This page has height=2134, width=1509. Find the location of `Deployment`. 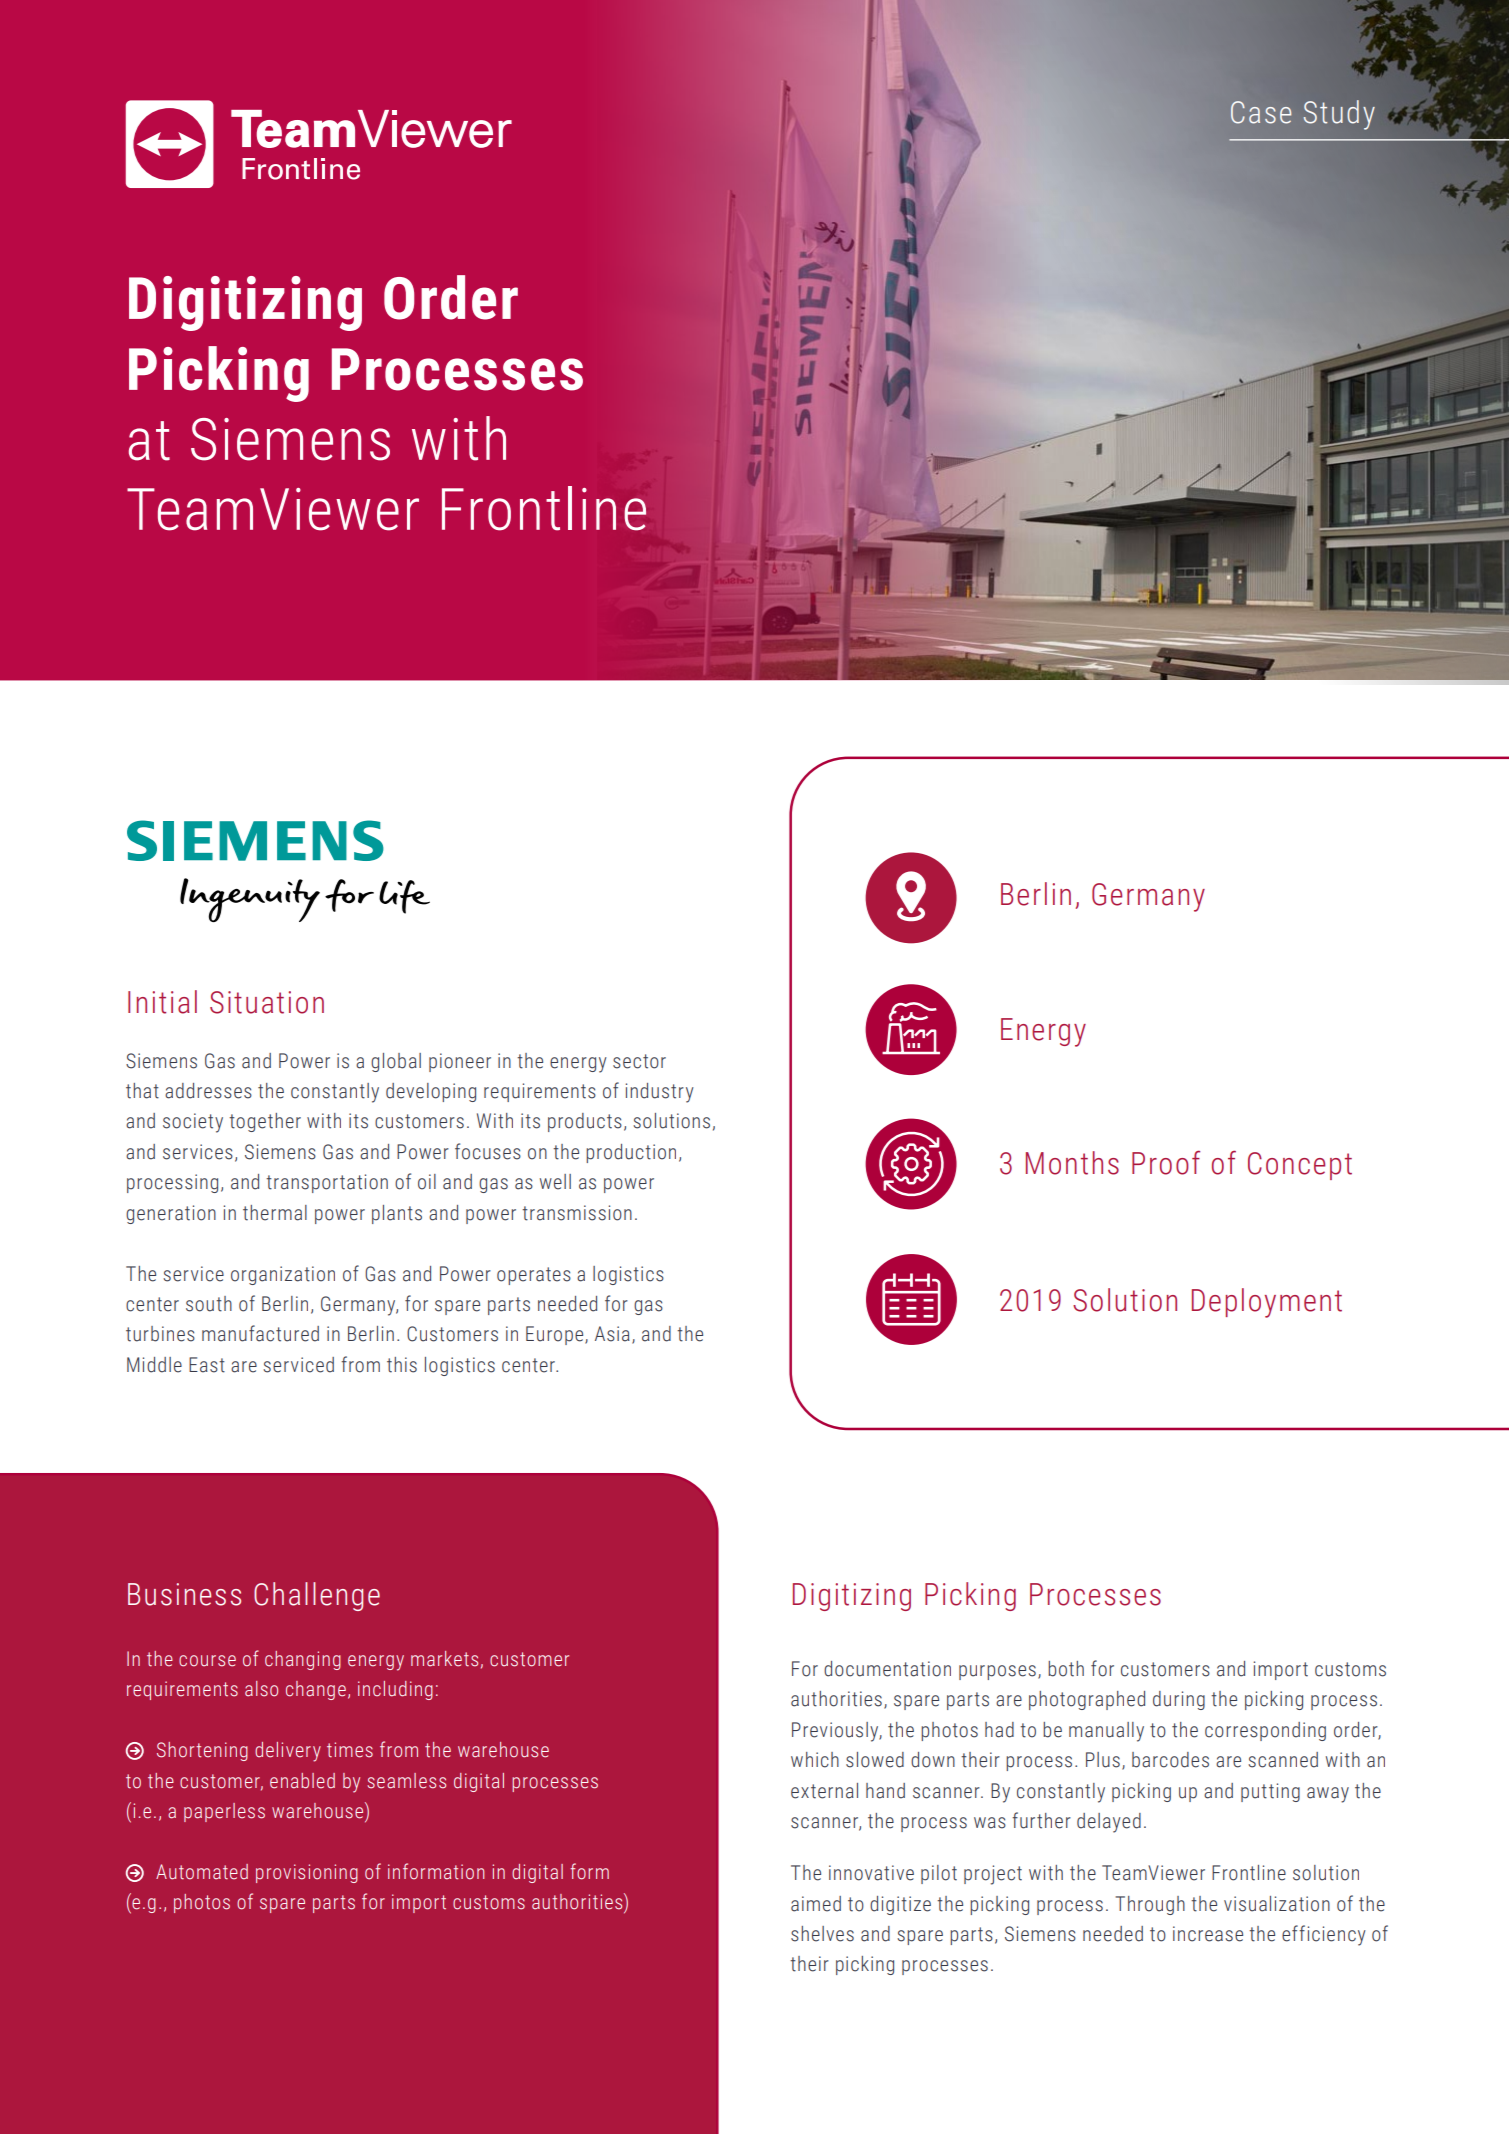

Deployment is located at coordinates (1267, 1303).
